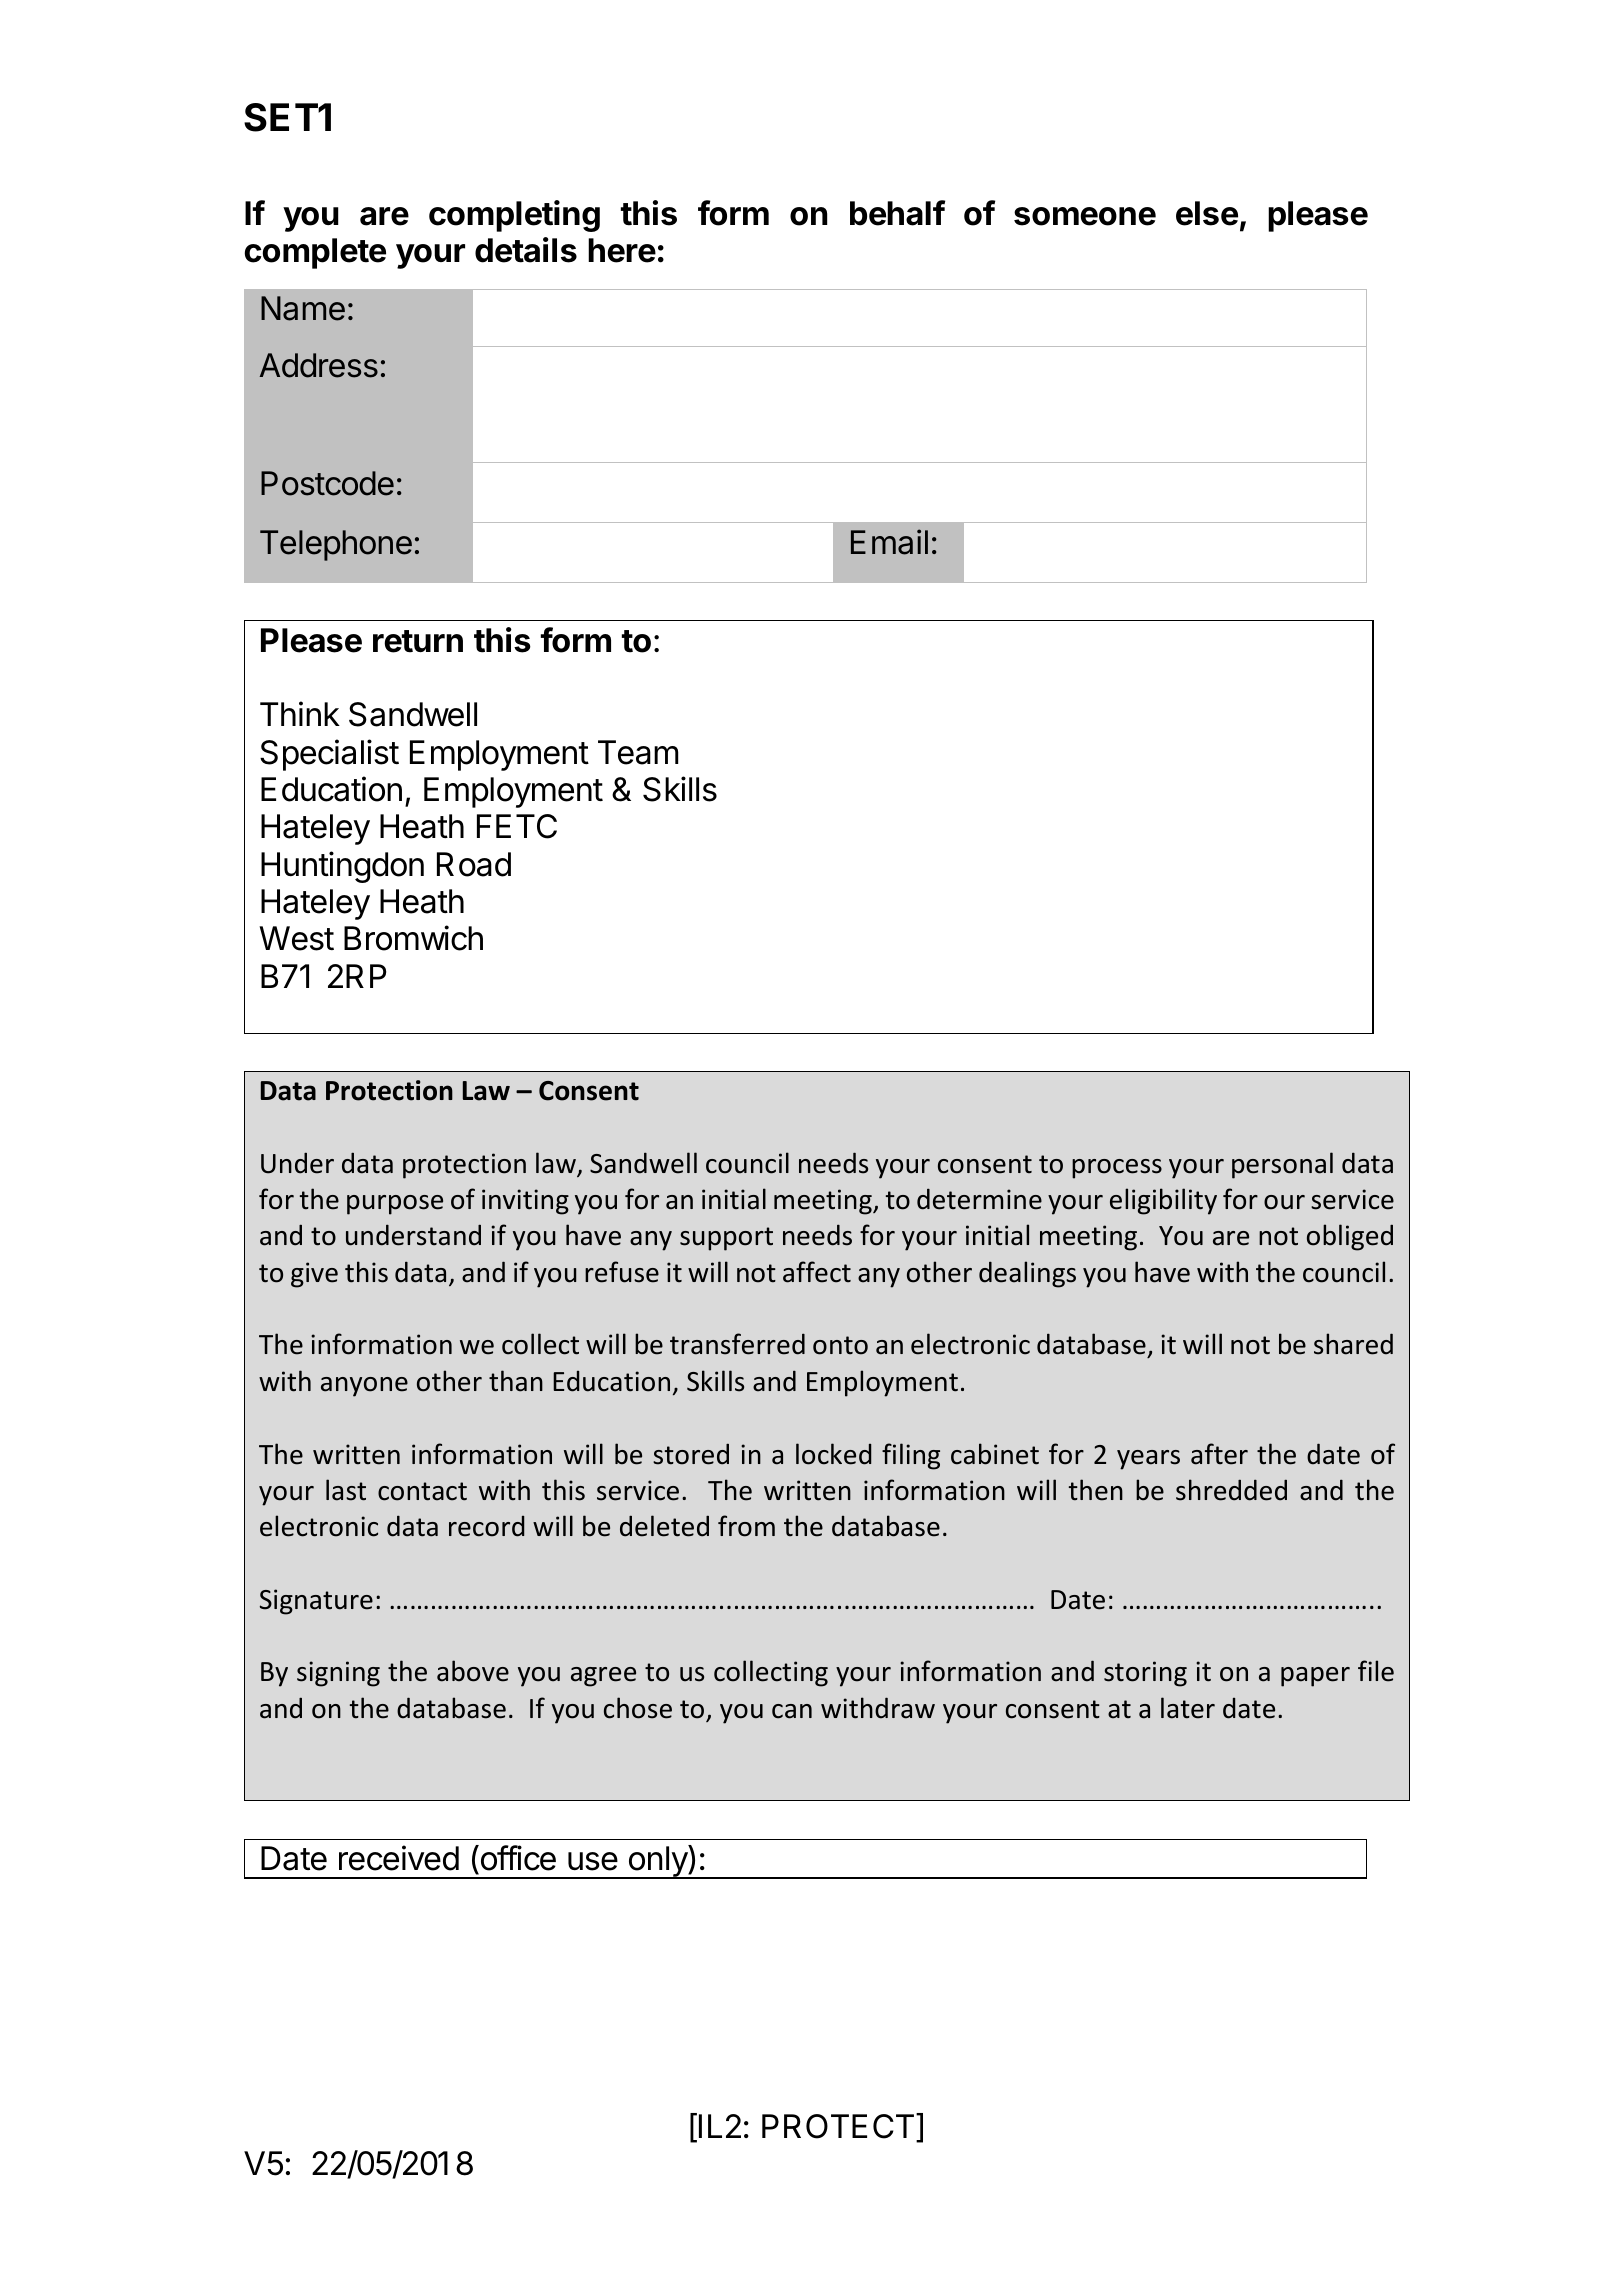 This page has width=1611, height=2278. Describe the element at coordinates (399, 1858) in the page. I see `received` at that location.
